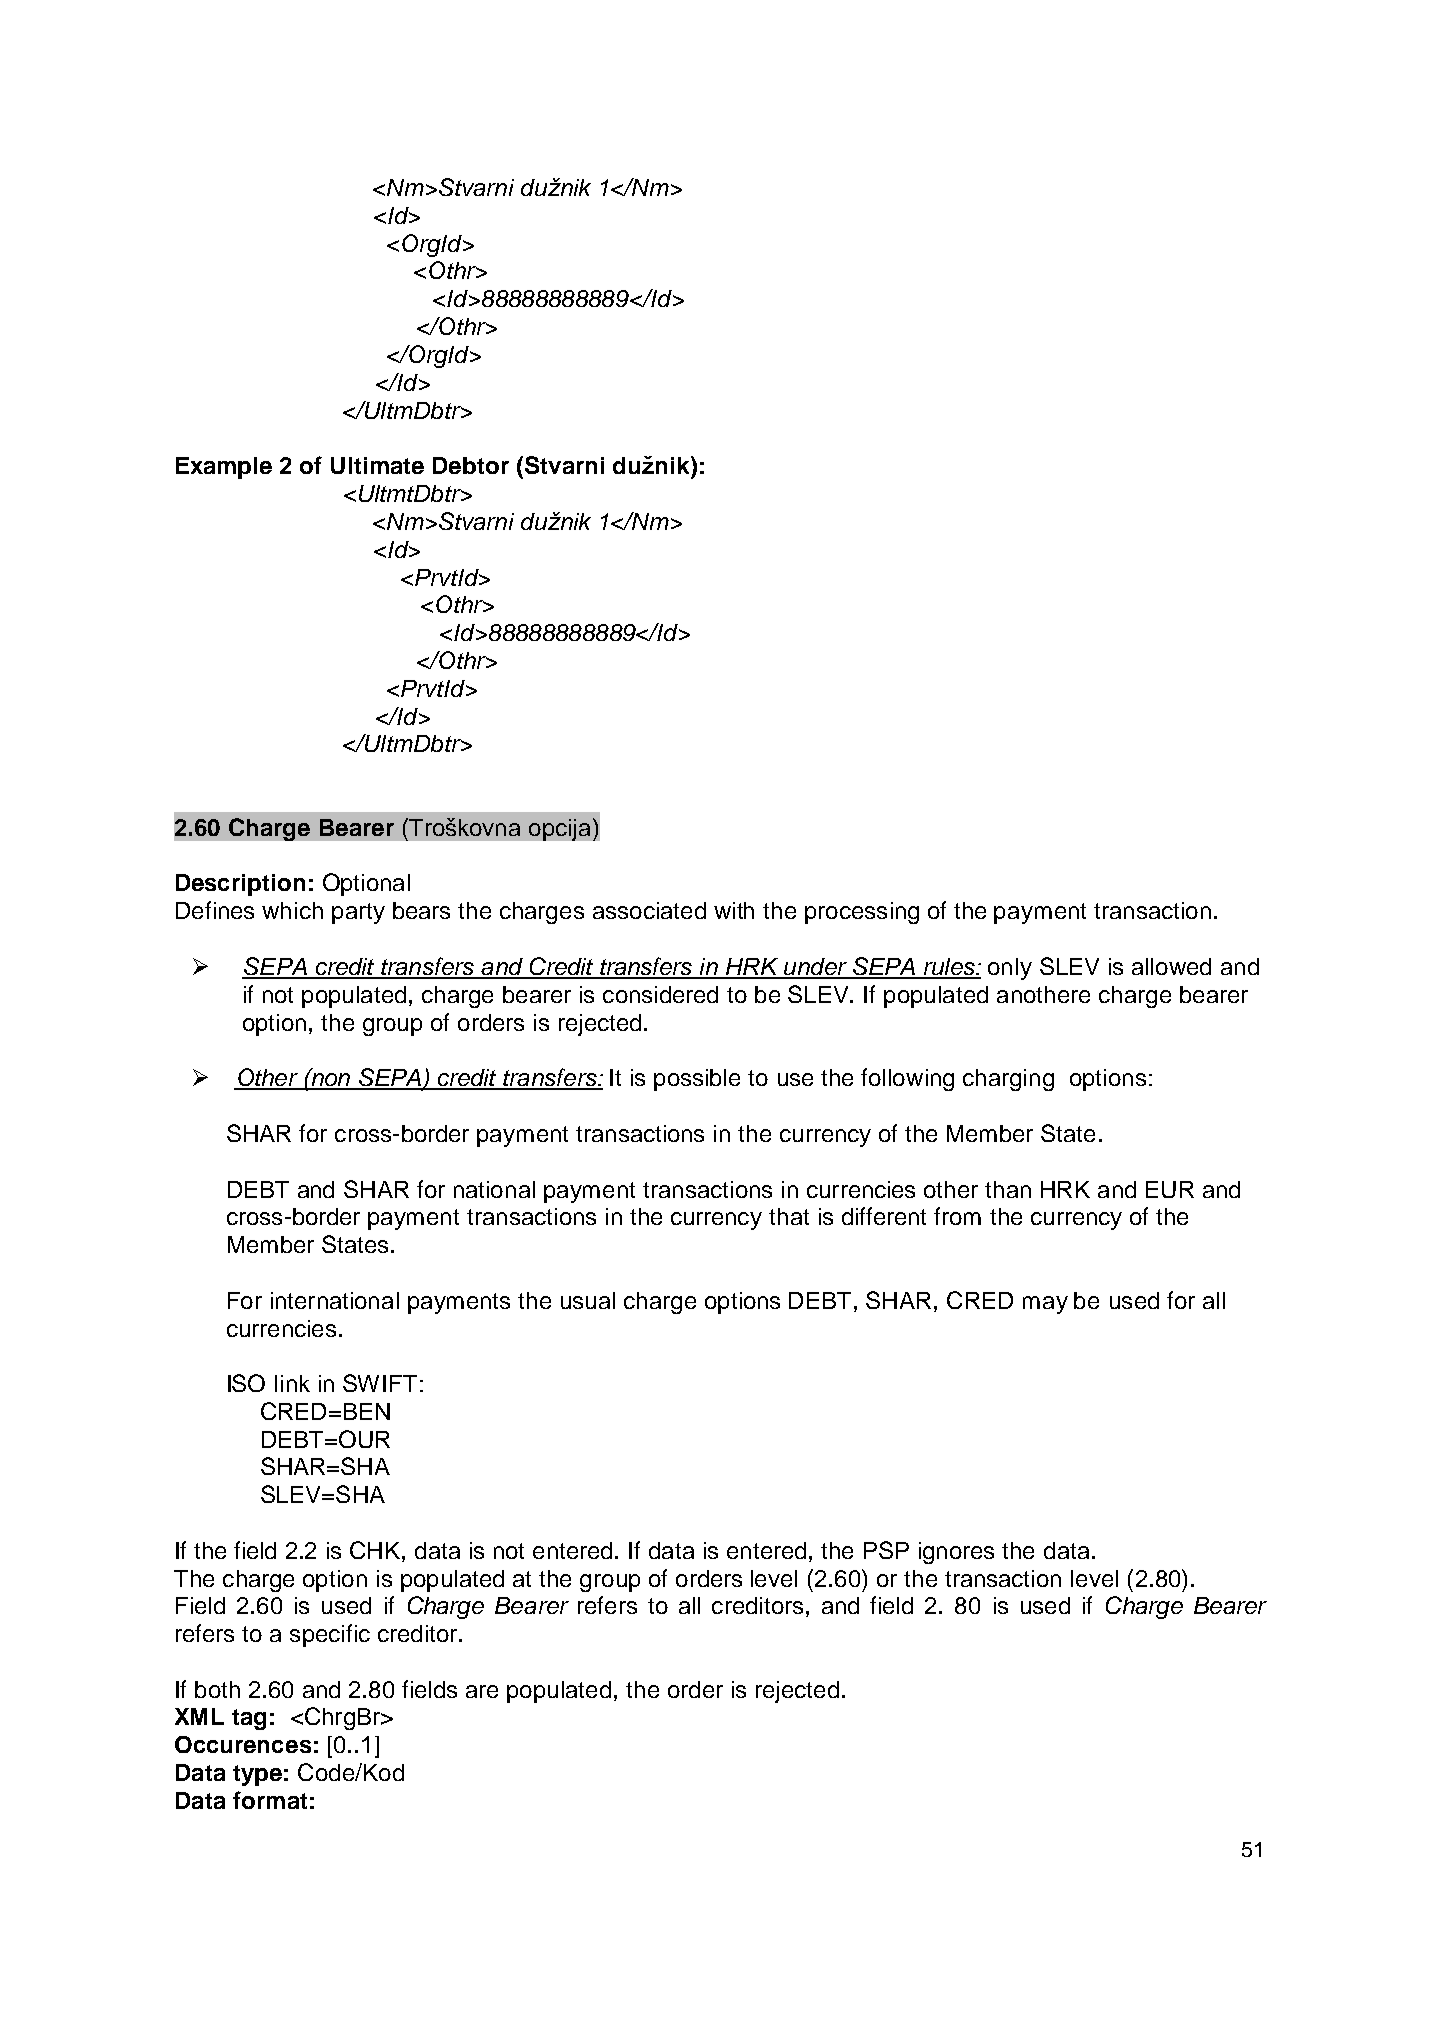 The width and height of the screenshot is (1438, 2036). Describe the element at coordinates (956, 1553) in the screenshot. I see `ignores` at that location.
